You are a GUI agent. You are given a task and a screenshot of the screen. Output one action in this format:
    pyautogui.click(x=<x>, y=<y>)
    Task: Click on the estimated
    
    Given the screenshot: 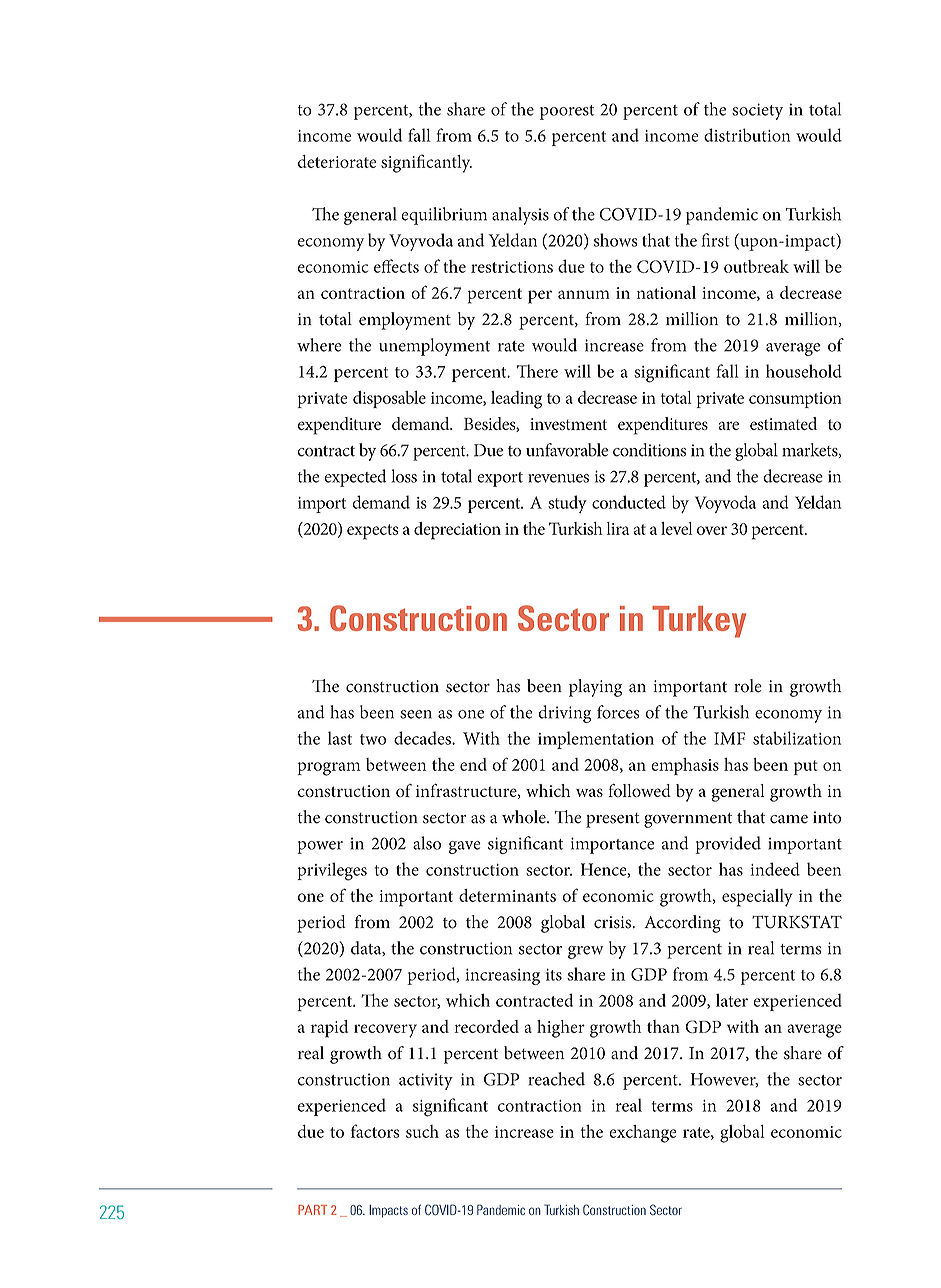 What is the action you would take?
    pyautogui.click(x=783, y=423)
